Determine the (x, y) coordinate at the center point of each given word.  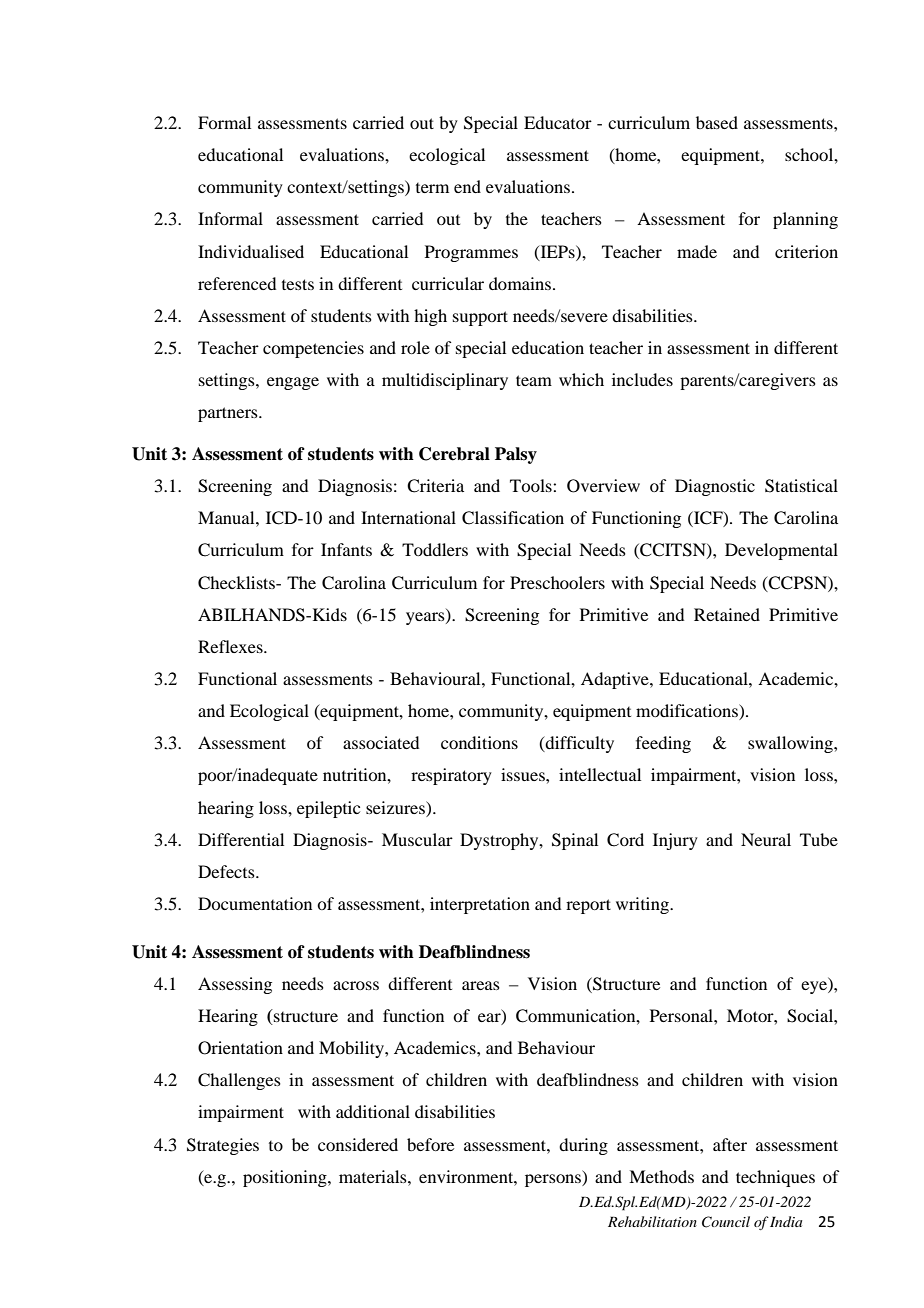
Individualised (251, 251)
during (583, 1146)
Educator (558, 122)
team (534, 380)
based (717, 122)
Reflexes (231, 646)
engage (293, 383)
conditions (479, 742)
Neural (766, 839)
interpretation (480, 905)
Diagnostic (715, 487)
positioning (286, 1178)
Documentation (255, 903)
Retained (727, 614)
